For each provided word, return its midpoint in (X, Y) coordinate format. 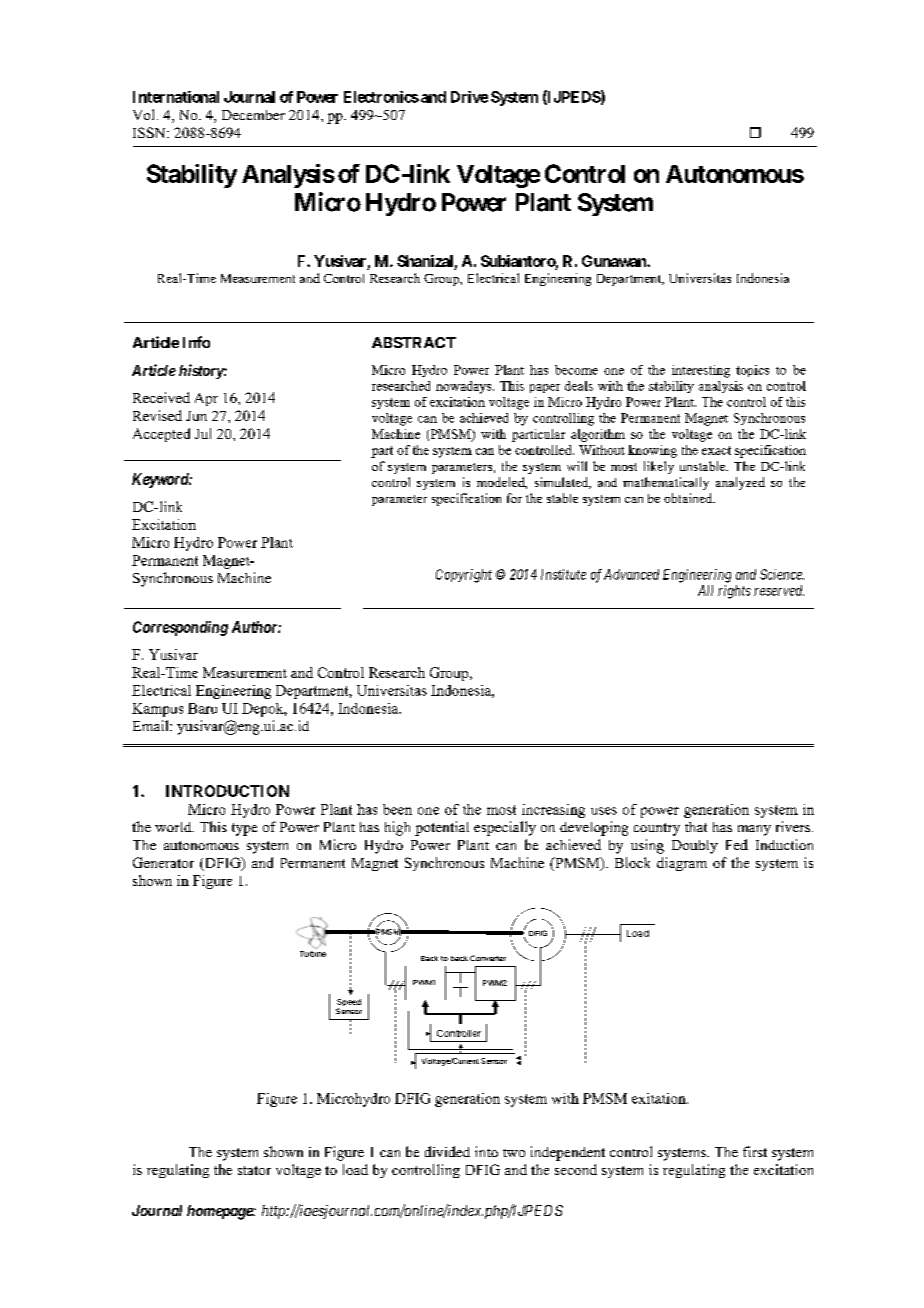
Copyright (464, 576)
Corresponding (180, 628)
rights (734, 592)
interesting (701, 371)
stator (254, 1170)
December (253, 115)
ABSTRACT (414, 342)
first (755, 1151)
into (486, 1151)
